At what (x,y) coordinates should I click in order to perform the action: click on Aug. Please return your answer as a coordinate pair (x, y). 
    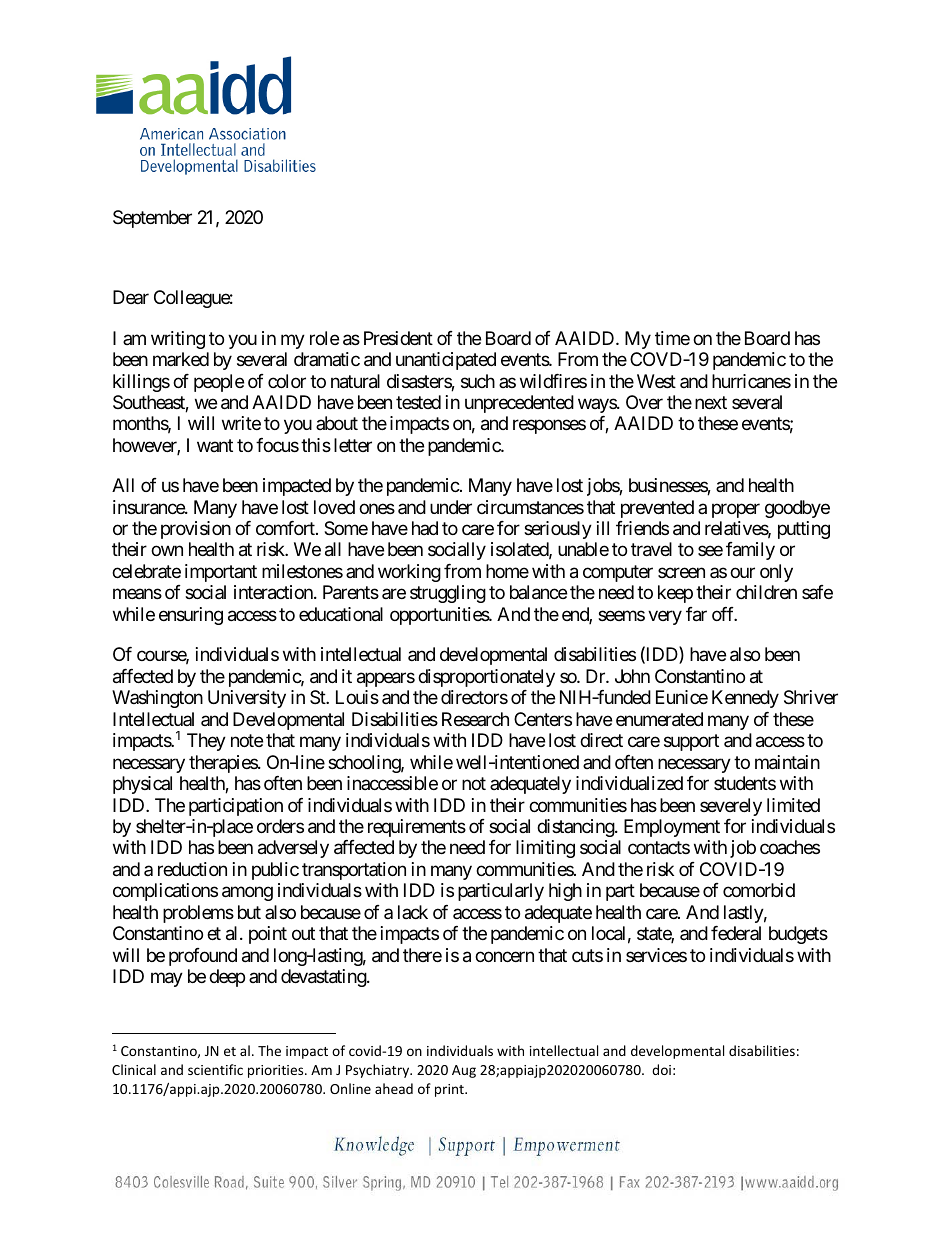
    Looking at the image, I should click on (464, 1071).
